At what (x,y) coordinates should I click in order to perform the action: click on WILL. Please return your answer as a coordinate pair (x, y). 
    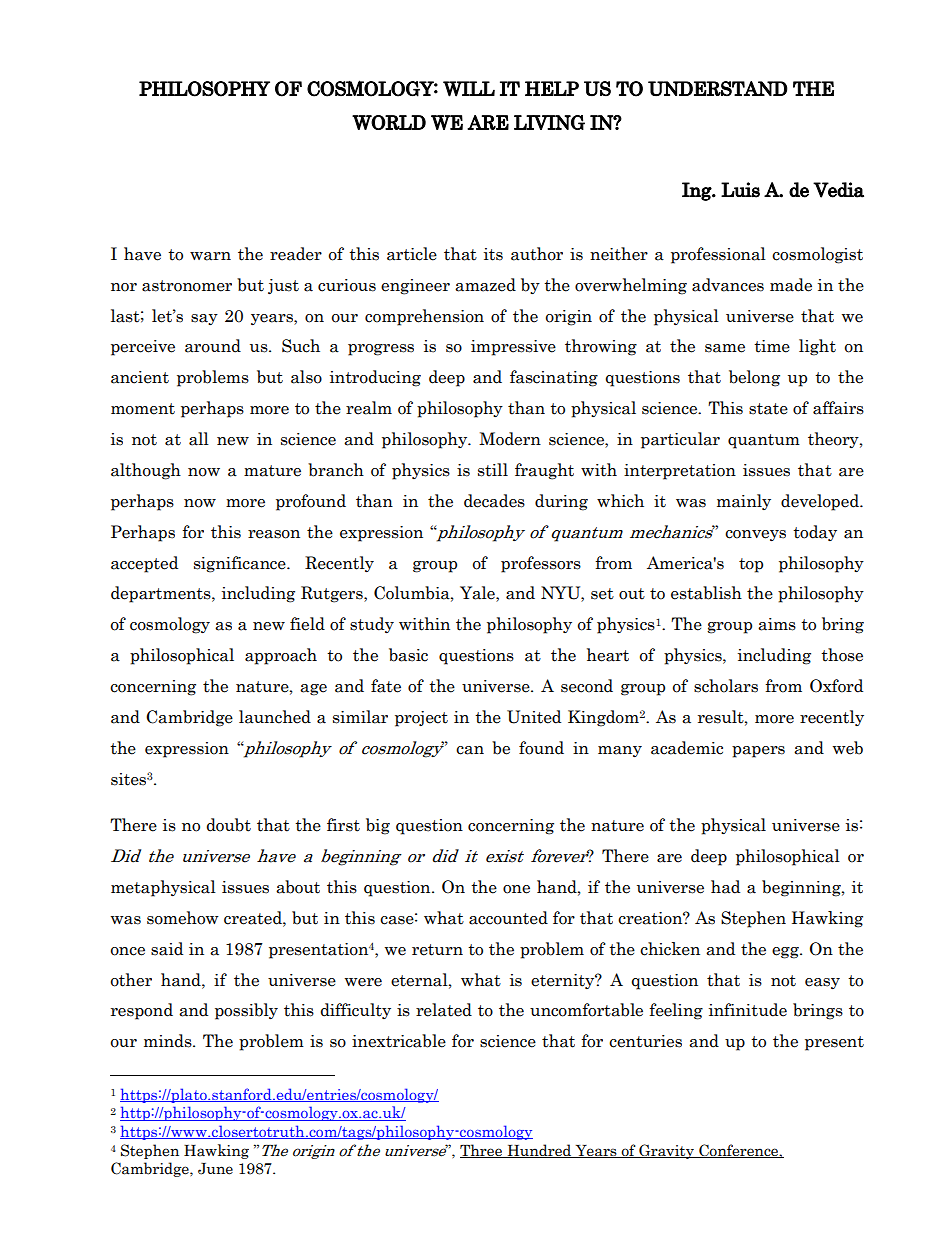
    Looking at the image, I should click on (469, 89).
